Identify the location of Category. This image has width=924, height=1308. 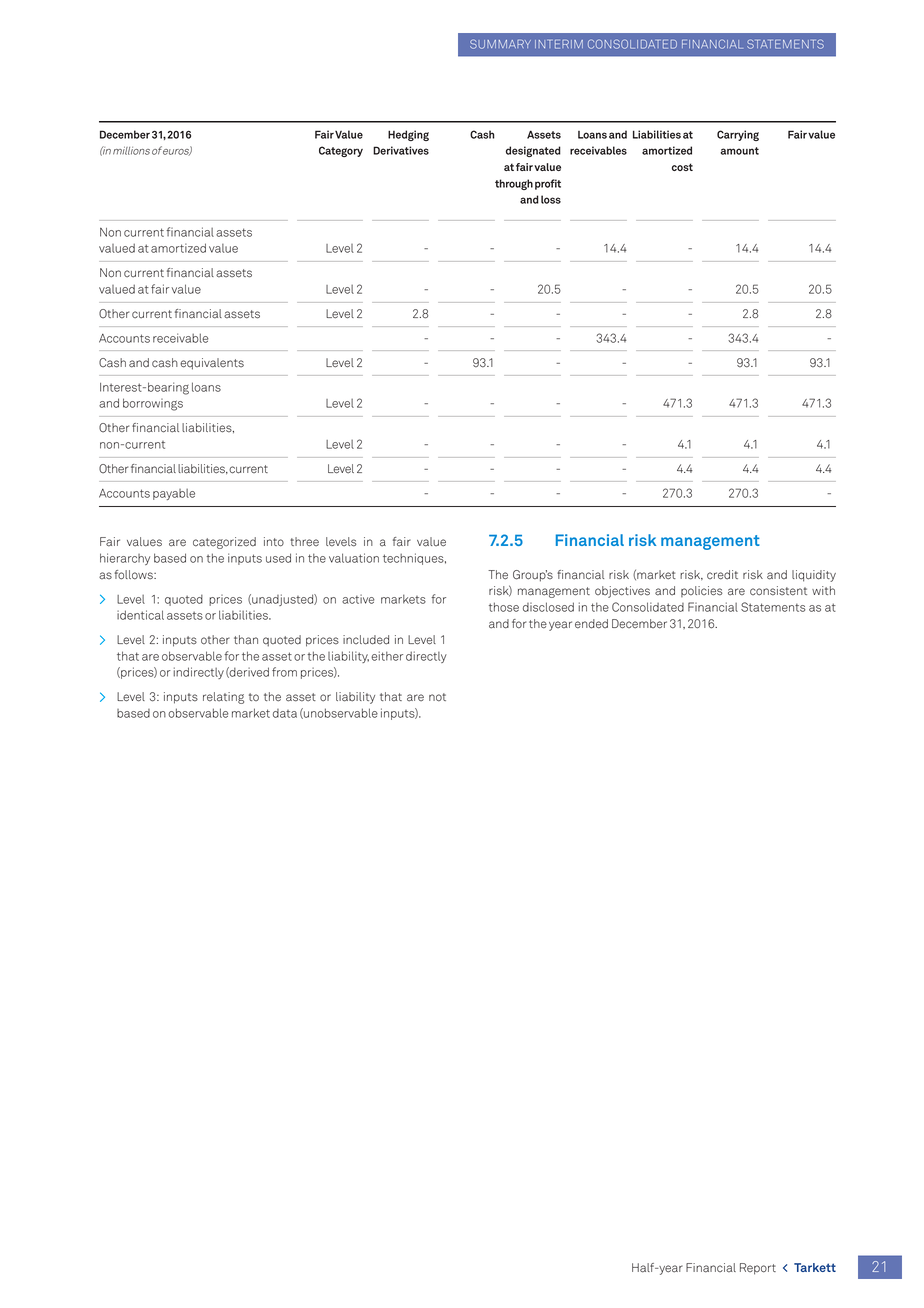
(341, 151).
